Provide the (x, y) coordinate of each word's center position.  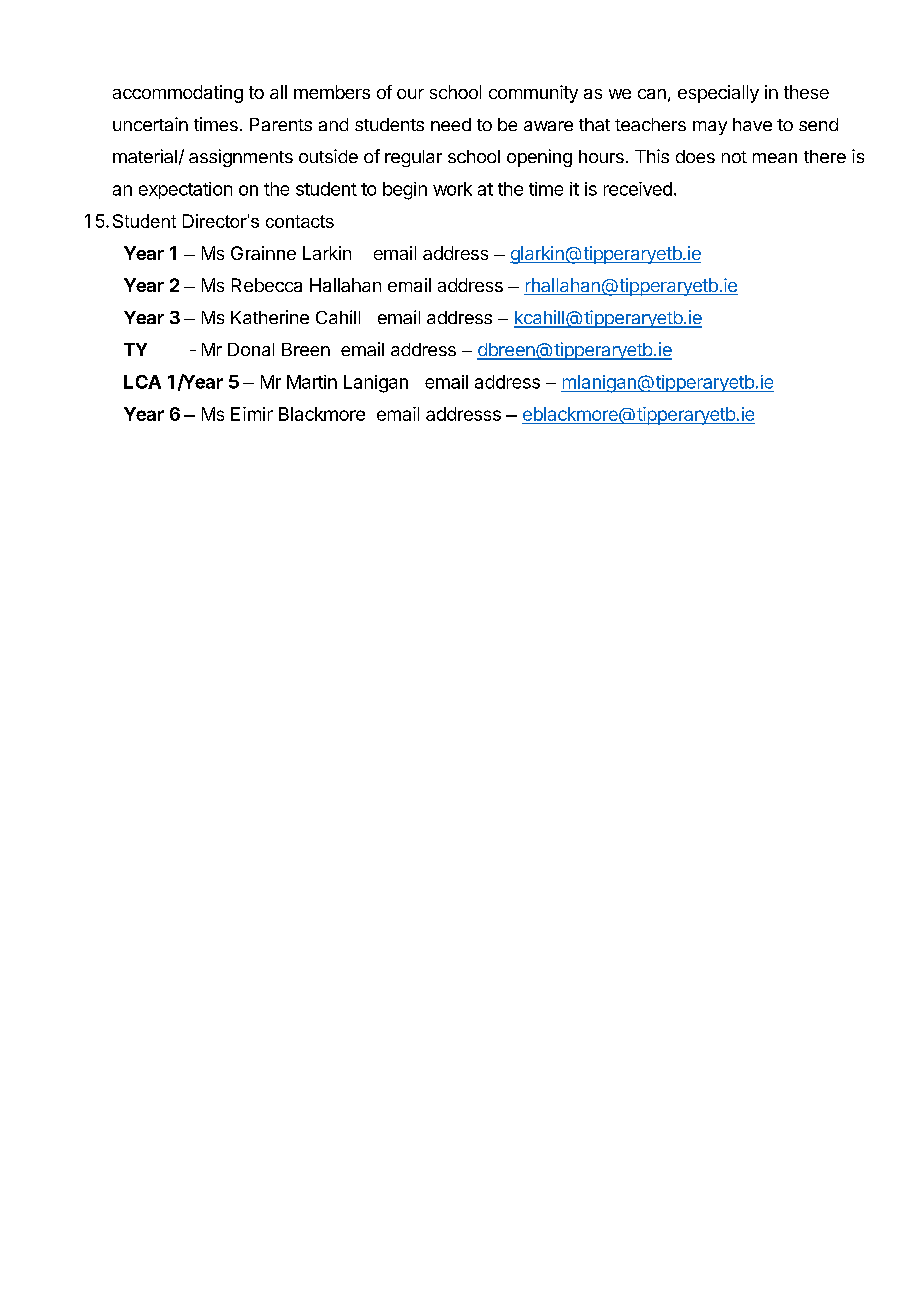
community (533, 94)
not (734, 157)
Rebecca (267, 285)
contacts (300, 221)
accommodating (178, 94)
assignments (241, 158)
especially (718, 94)
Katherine (270, 317)
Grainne (263, 253)
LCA (142, 382)
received (638, 189)
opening (539, 158)
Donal (251, 349)
